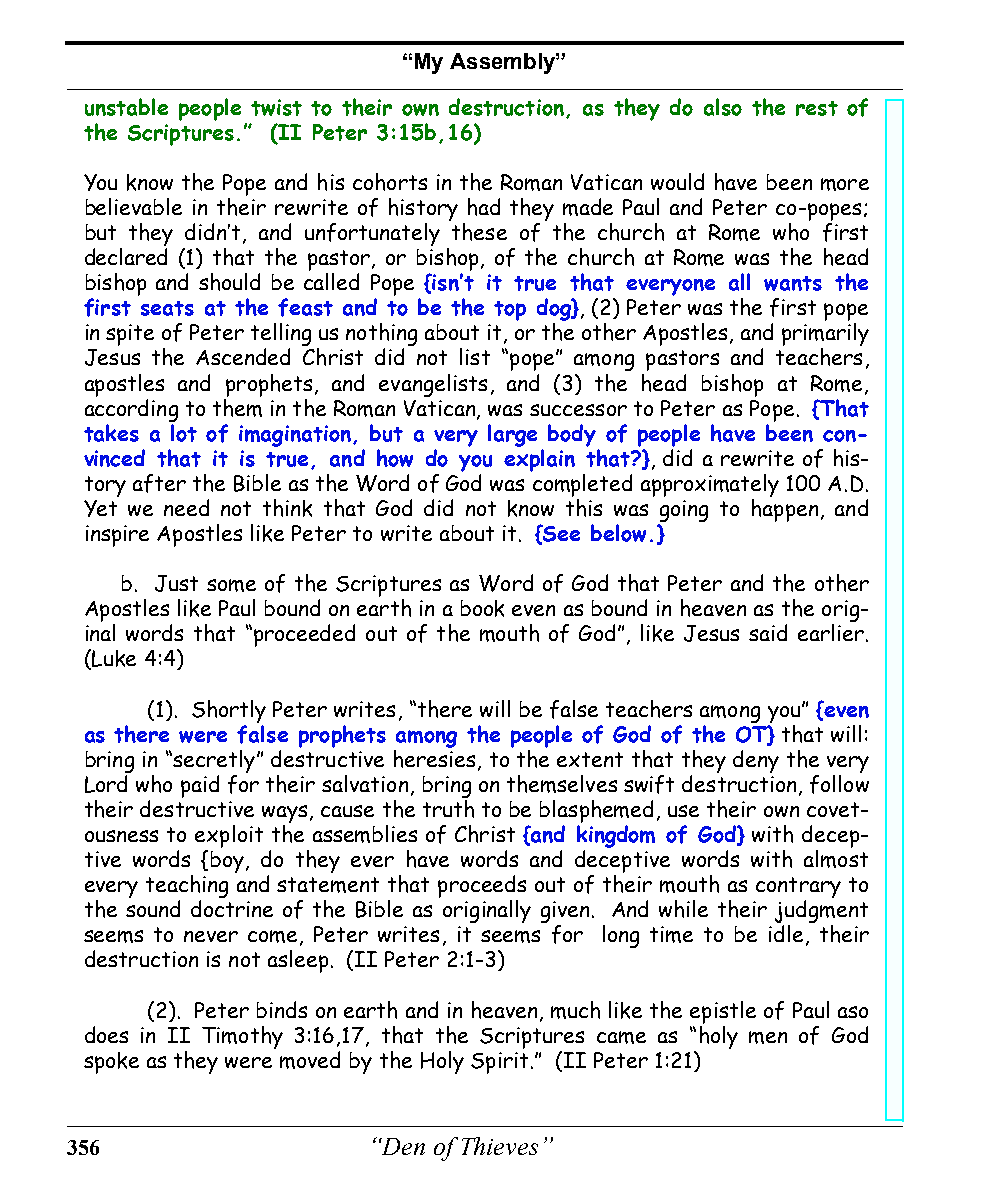  What do you see at coordinates (512, 435) in the image?
I see `large` at bounding box center [512, 435].
